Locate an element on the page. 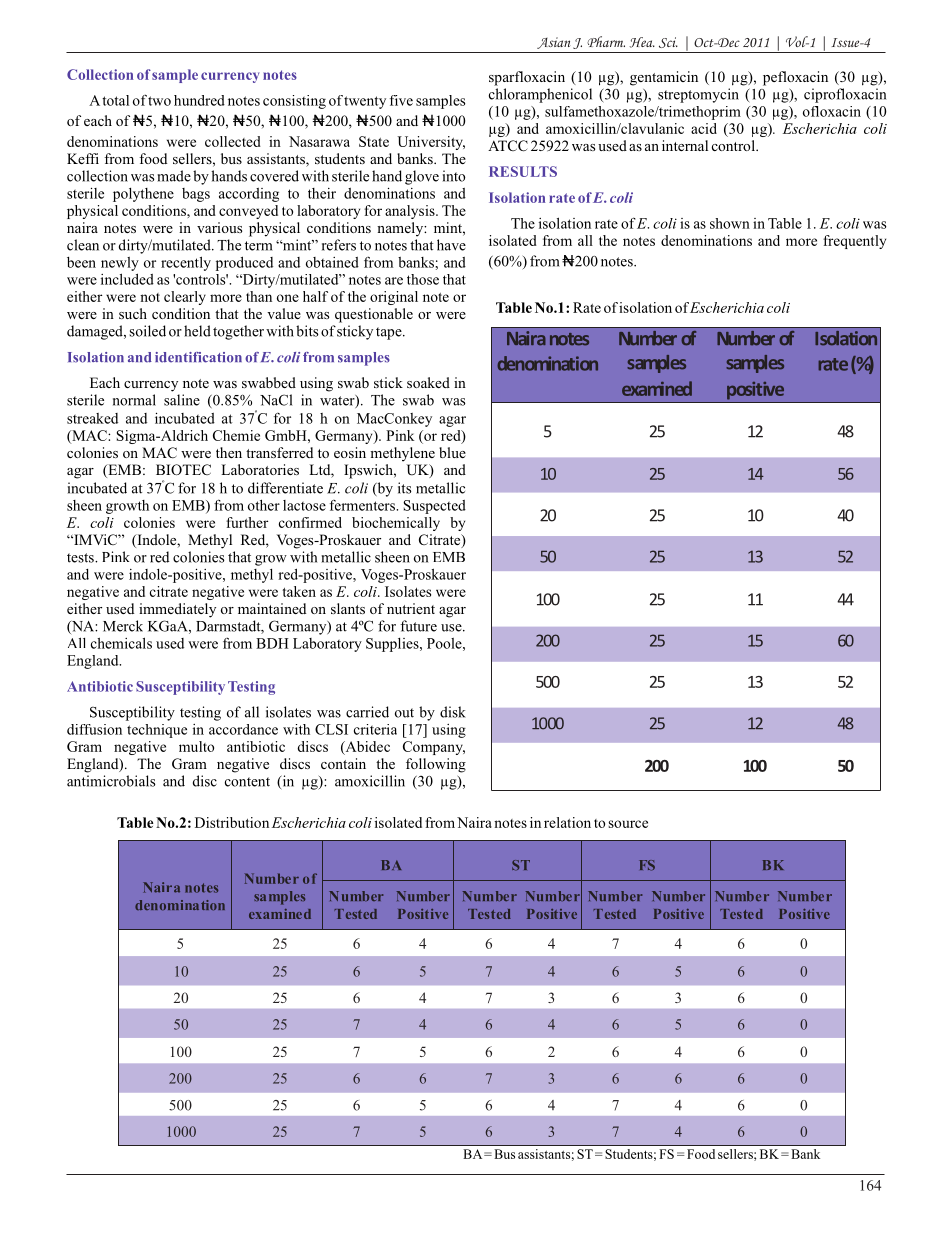 This page has height=1233, width=952. clearly is located at coordinates (185, 298).
